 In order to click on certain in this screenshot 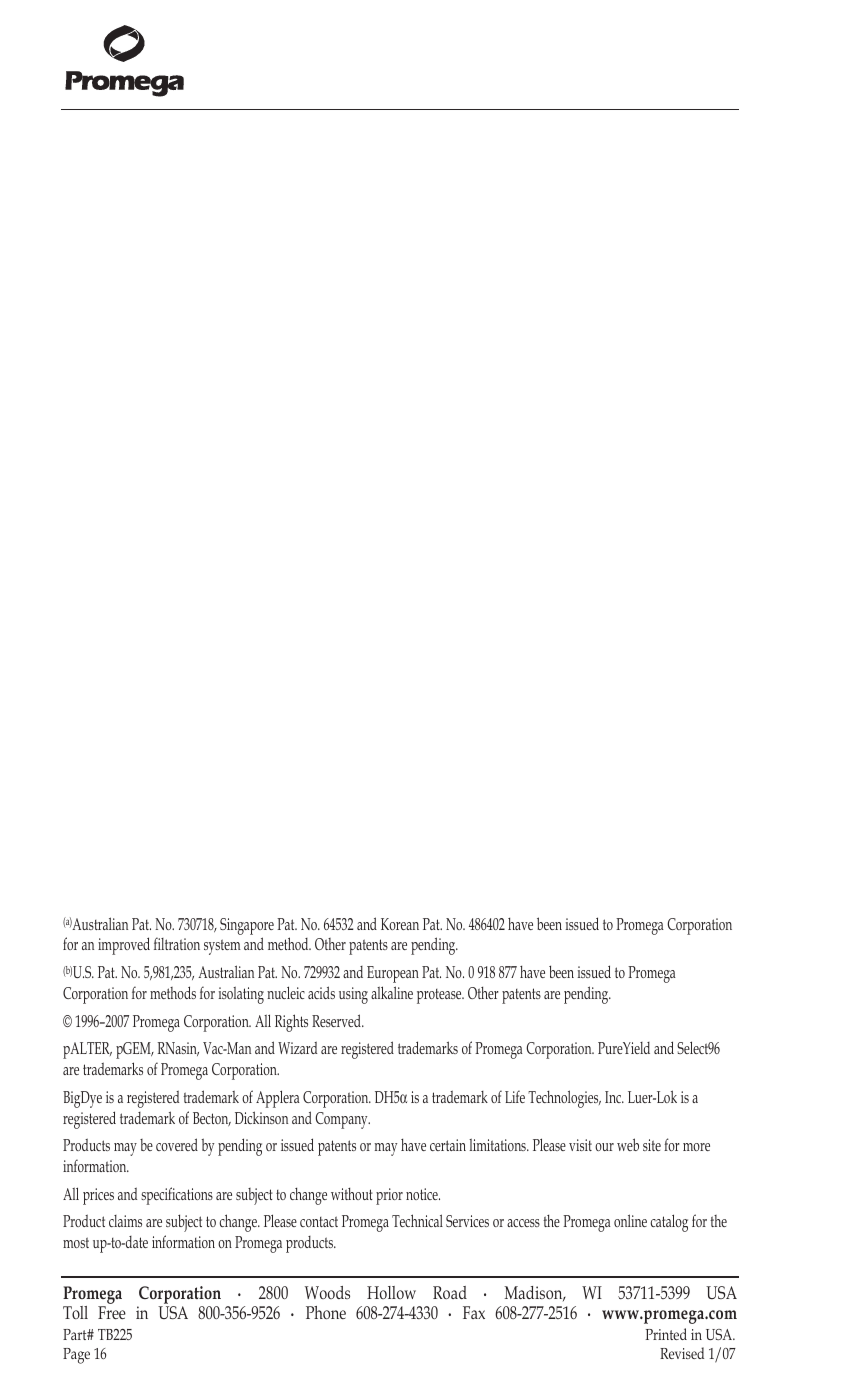, I will do `click(448, 1145)`.
